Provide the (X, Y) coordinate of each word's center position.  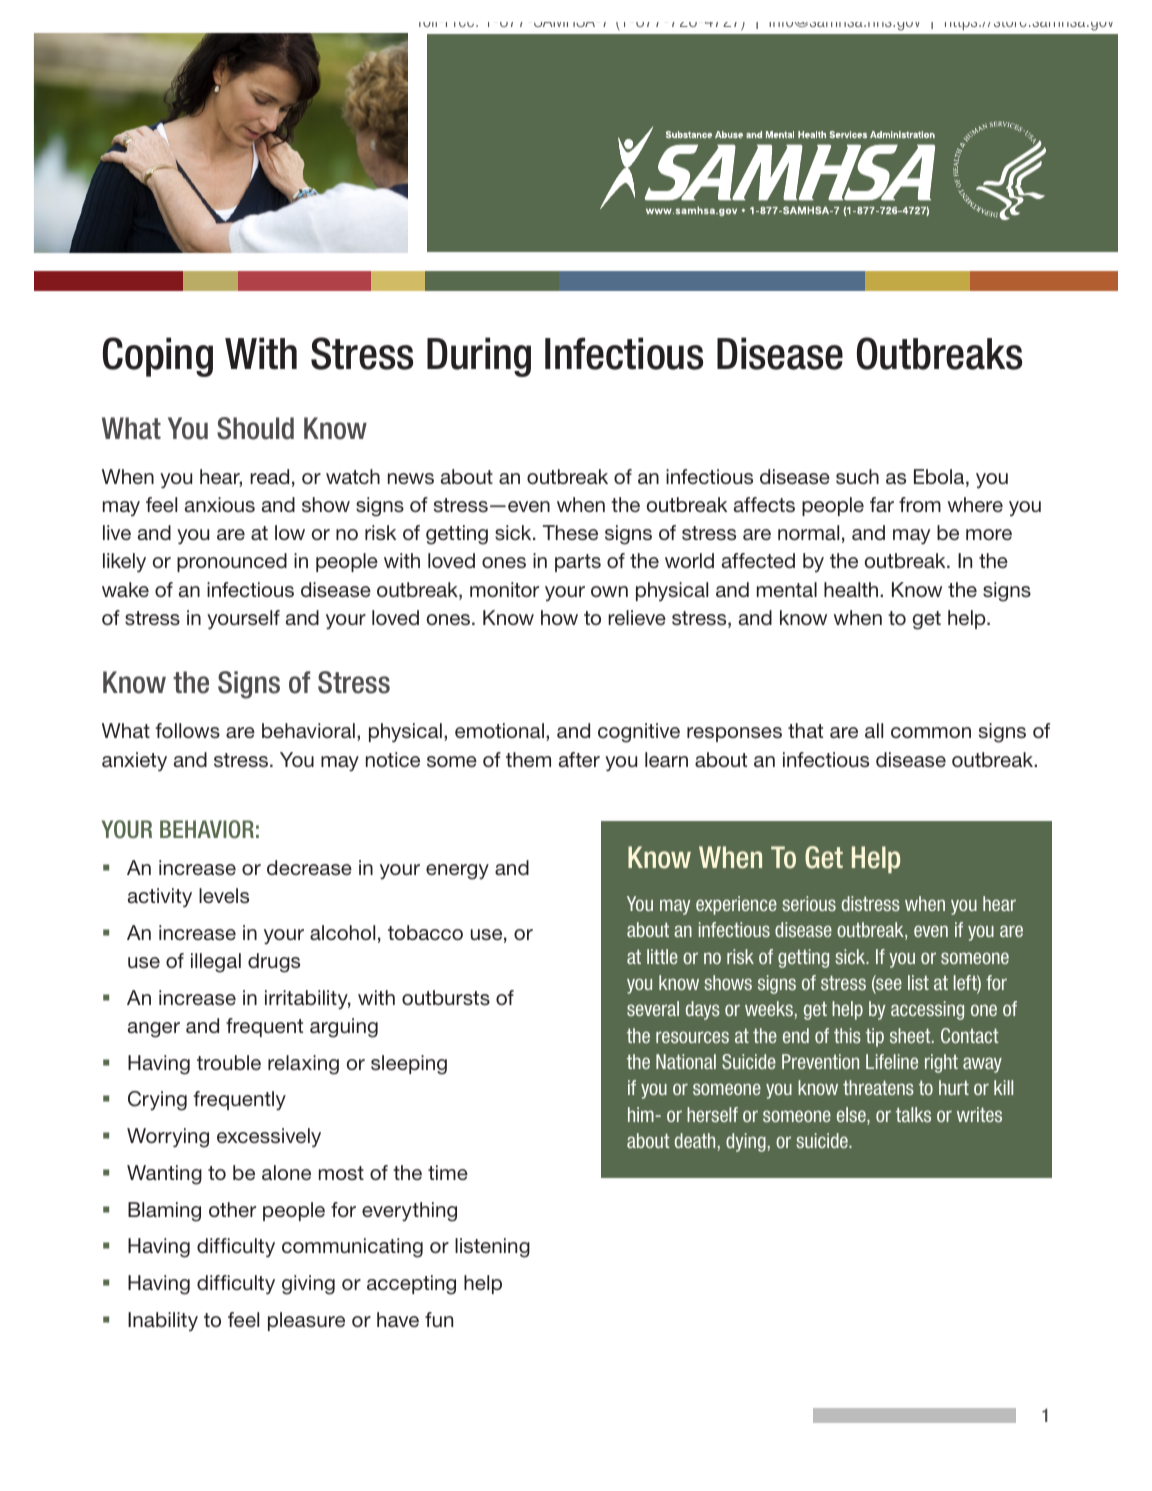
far (882, 504)
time (448, 1172)
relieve (637, 617)
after (579, 759)
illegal (216, 963)
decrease (309, 868)
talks (913, 1114)
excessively (269, 1138)
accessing (927, 1010)
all (874, 730)
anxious (220, 504)
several (653, 1008)
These (570, 533)
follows (188, 730)
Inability (163, 1322)
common (931, 732)
